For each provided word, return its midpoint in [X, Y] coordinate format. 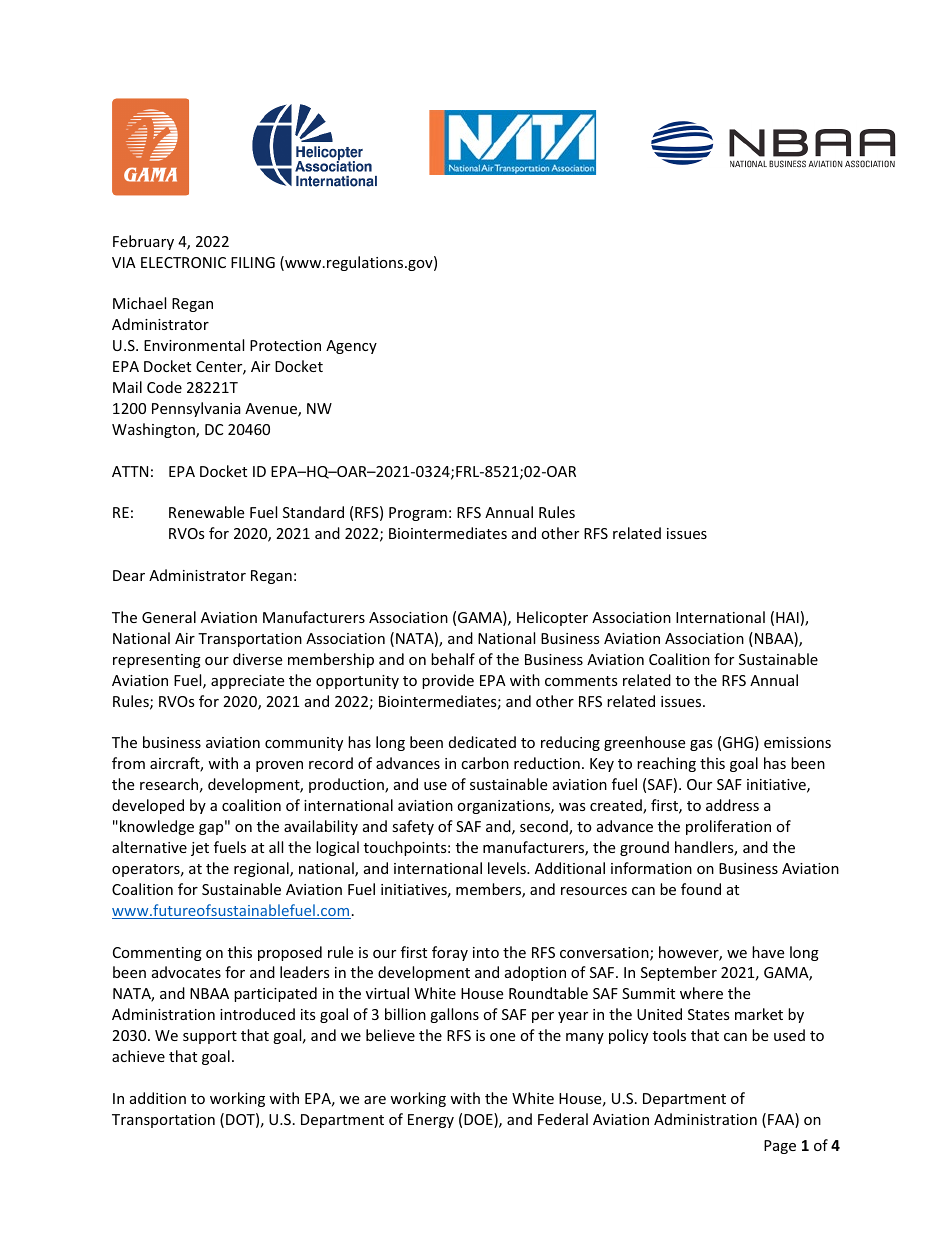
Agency [351, 347]
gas [701, 745]
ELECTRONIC [183, 262]
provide [448, 681]
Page [780, 1147]
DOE [479, 1120]
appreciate [247, 682]
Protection [285, 345]
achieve [138, 1056]
